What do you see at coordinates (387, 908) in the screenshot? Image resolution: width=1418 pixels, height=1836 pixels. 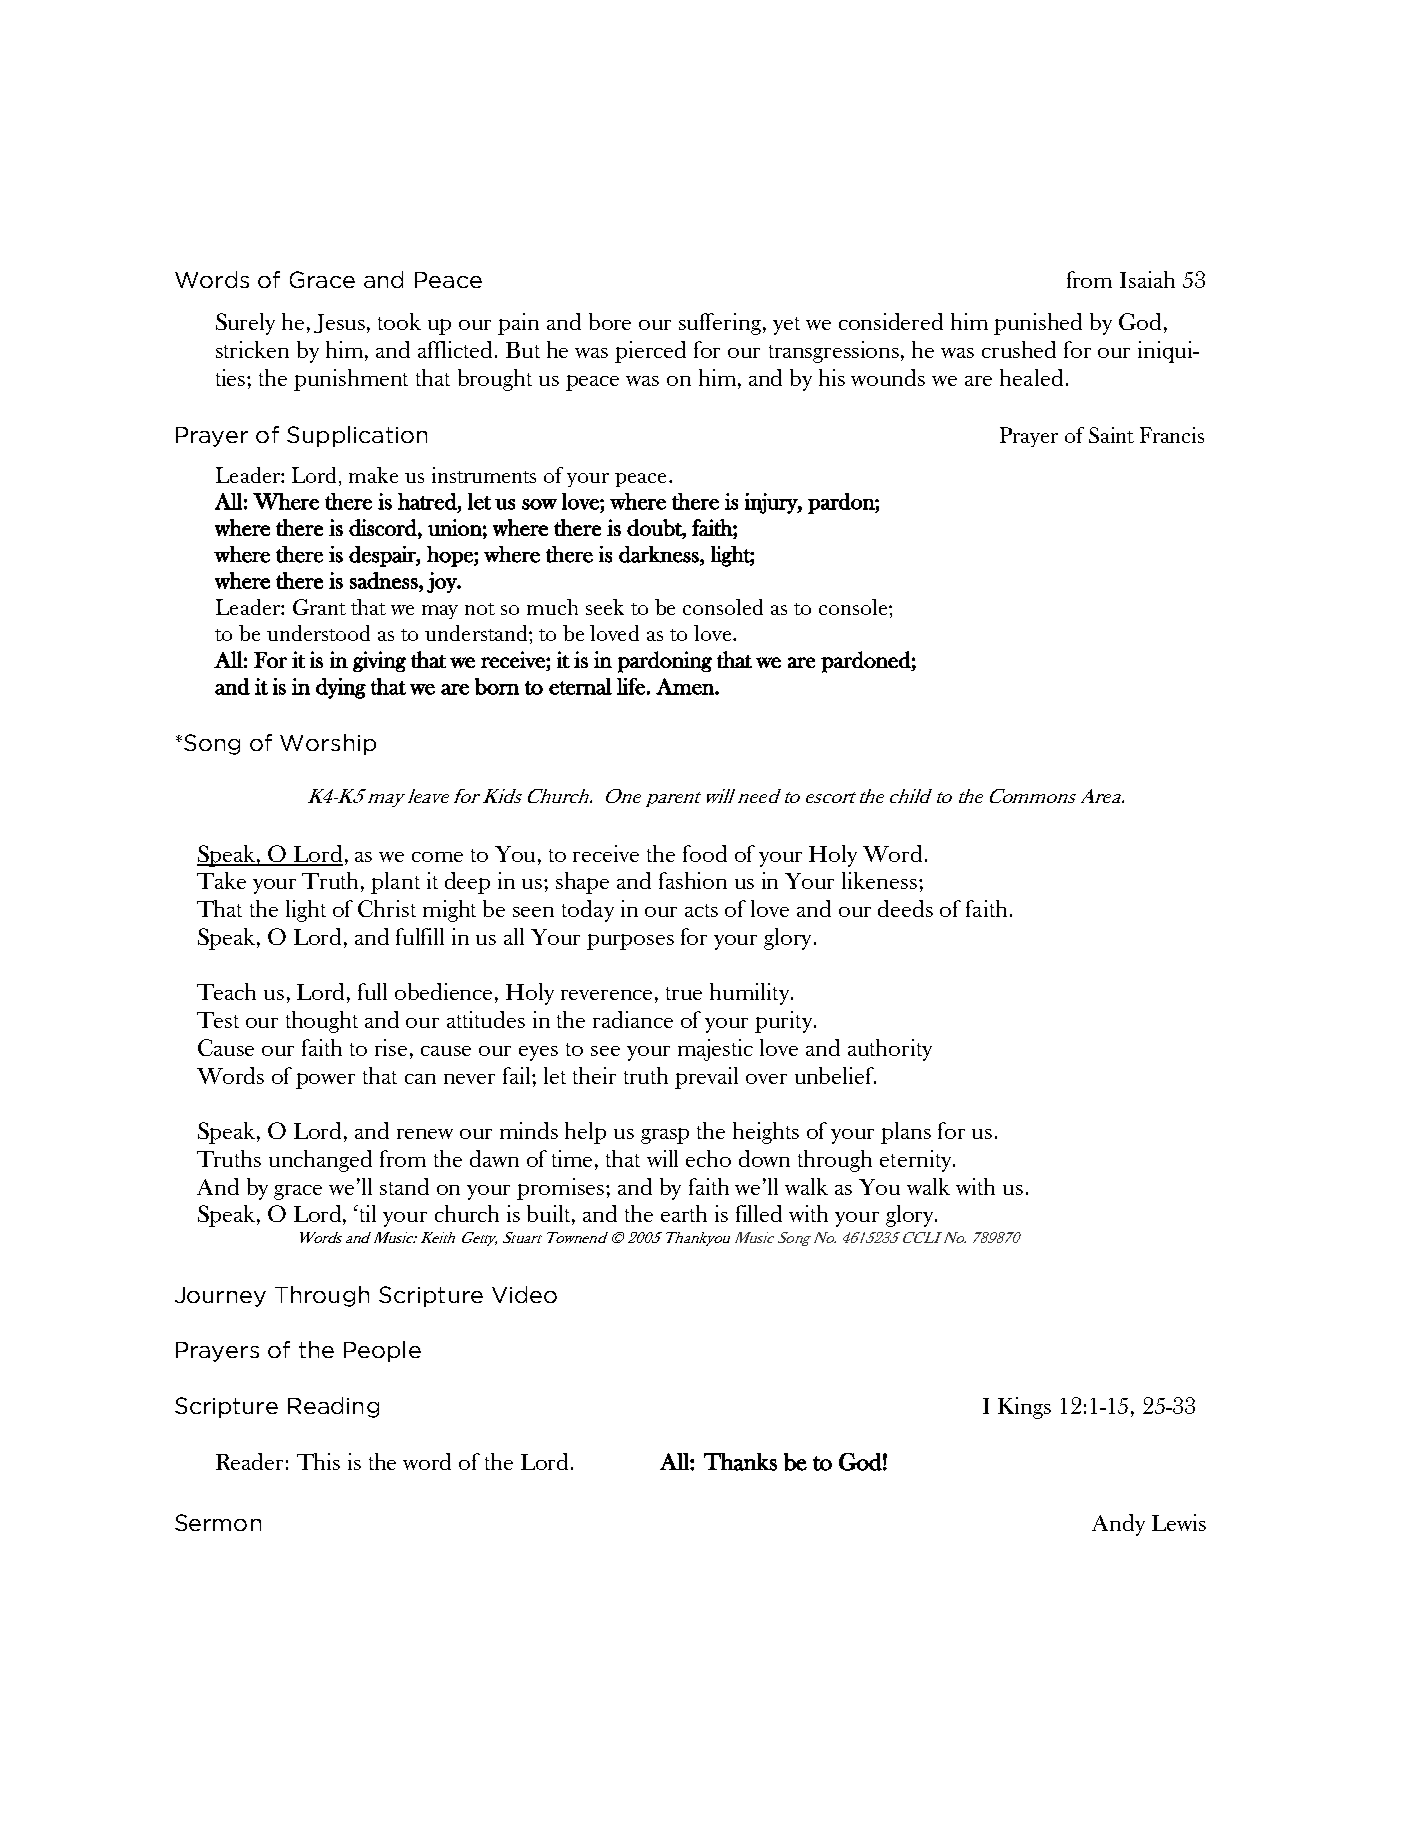 I see `Christ` at bounding box center [387, 908].
